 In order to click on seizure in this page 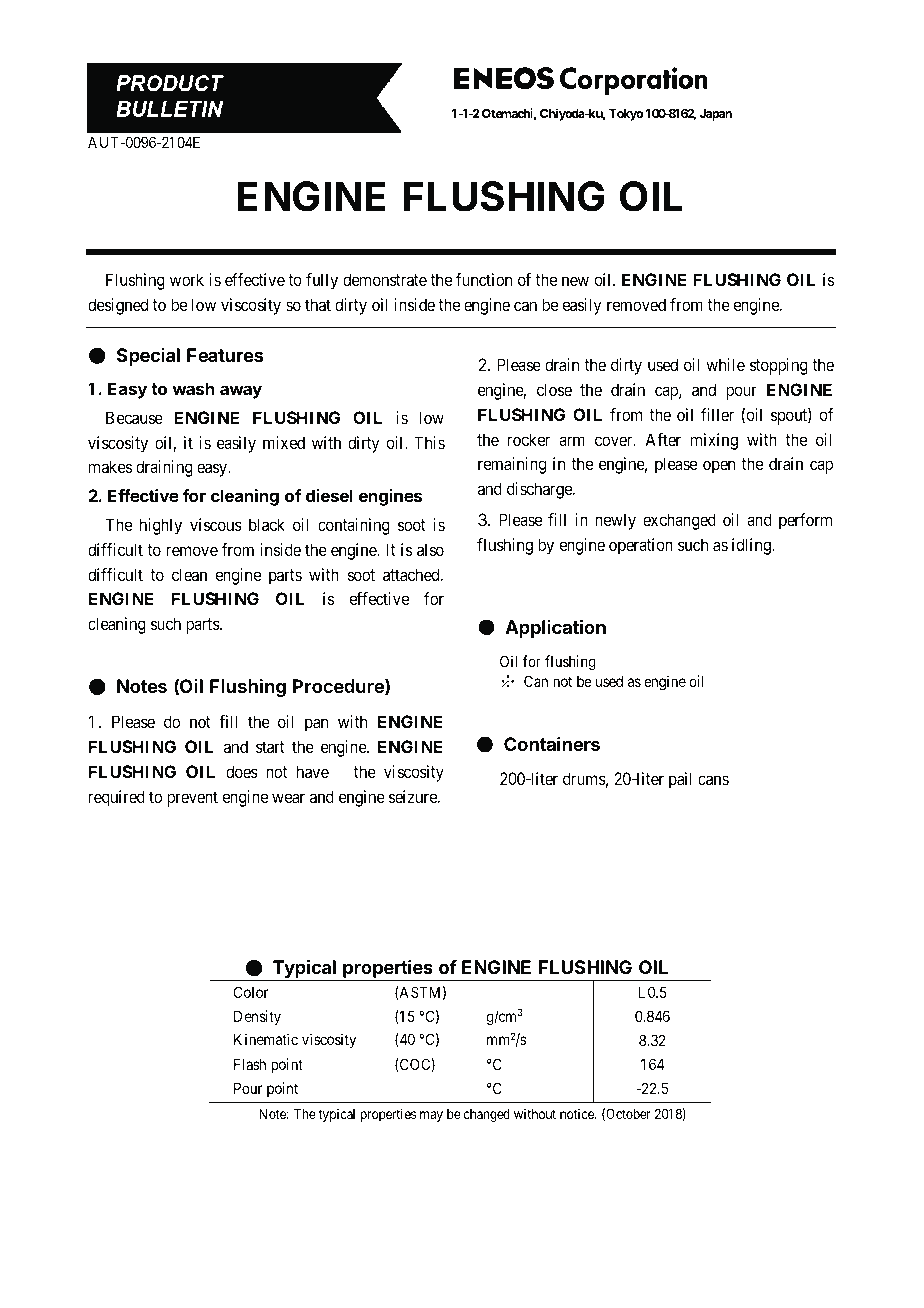, I will do `click(414, 796)`.
